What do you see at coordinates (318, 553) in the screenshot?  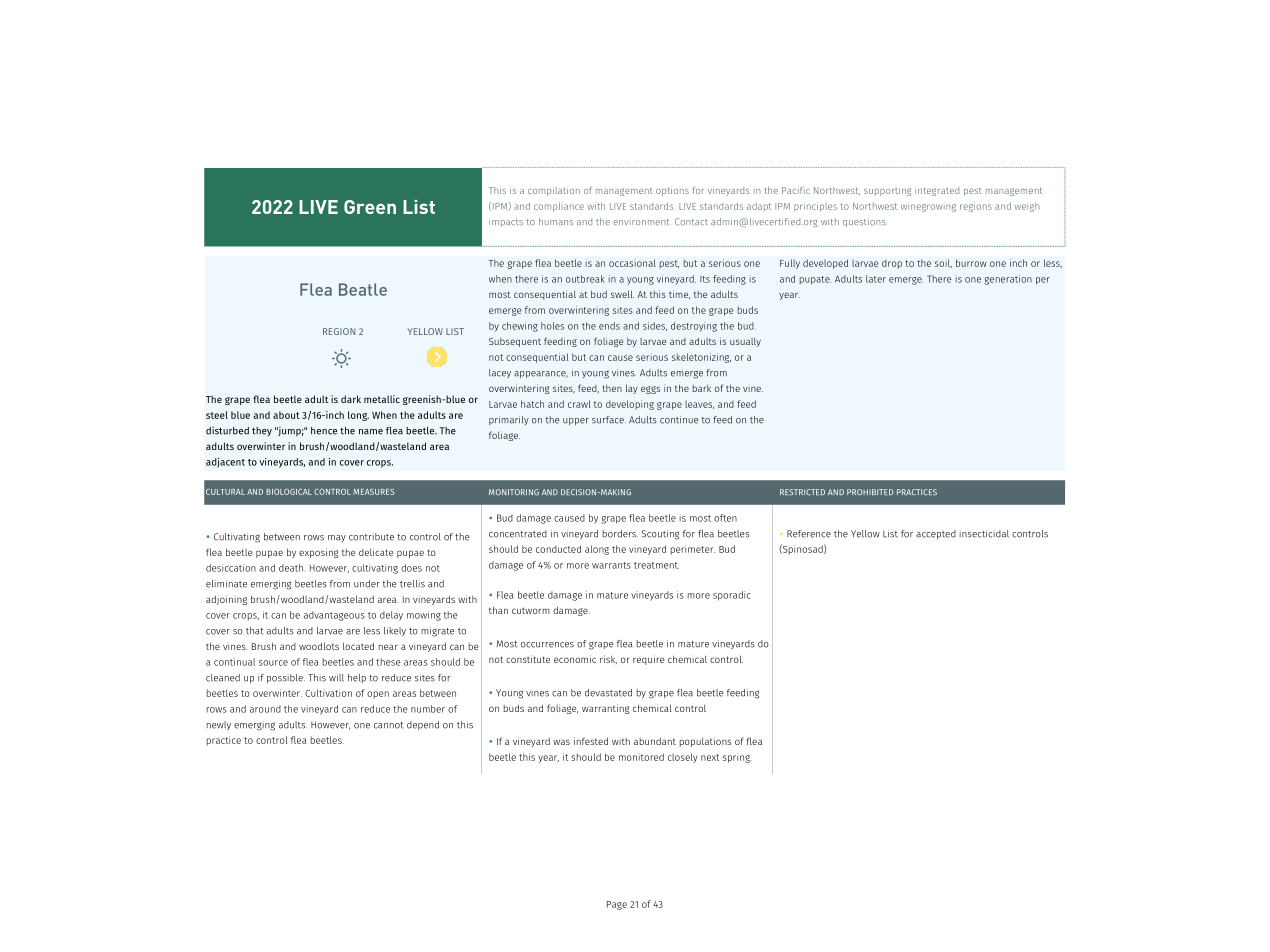 I see `exposing` at bounding box center [318, 553].
